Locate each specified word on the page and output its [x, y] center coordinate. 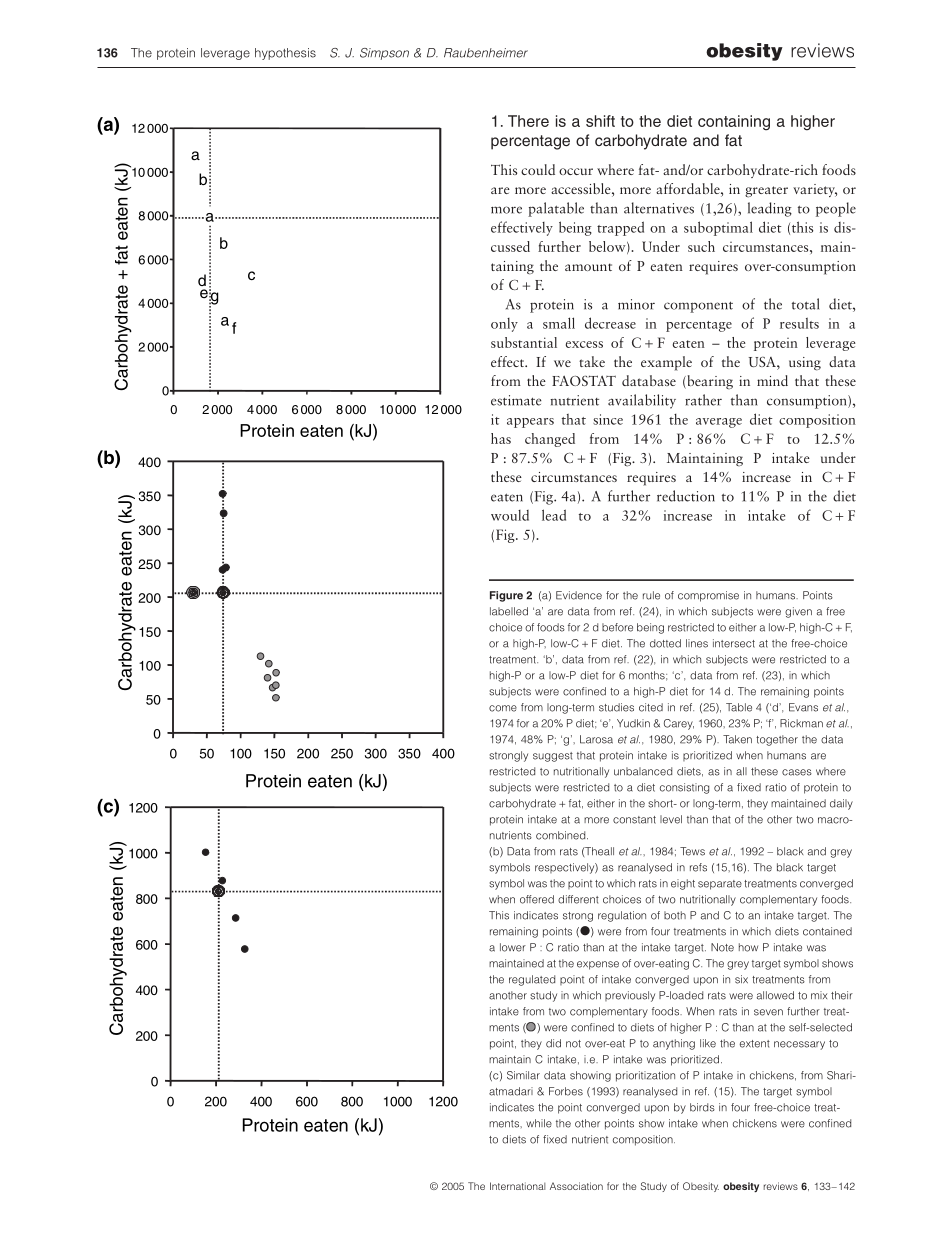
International [517, 1186]
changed [550, 440]
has [501, 438]
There [528, 121]
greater [766, 192]
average [719, 423]
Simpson [384, 54]
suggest [553, 757]
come [503, 708]
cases [797, 772]
